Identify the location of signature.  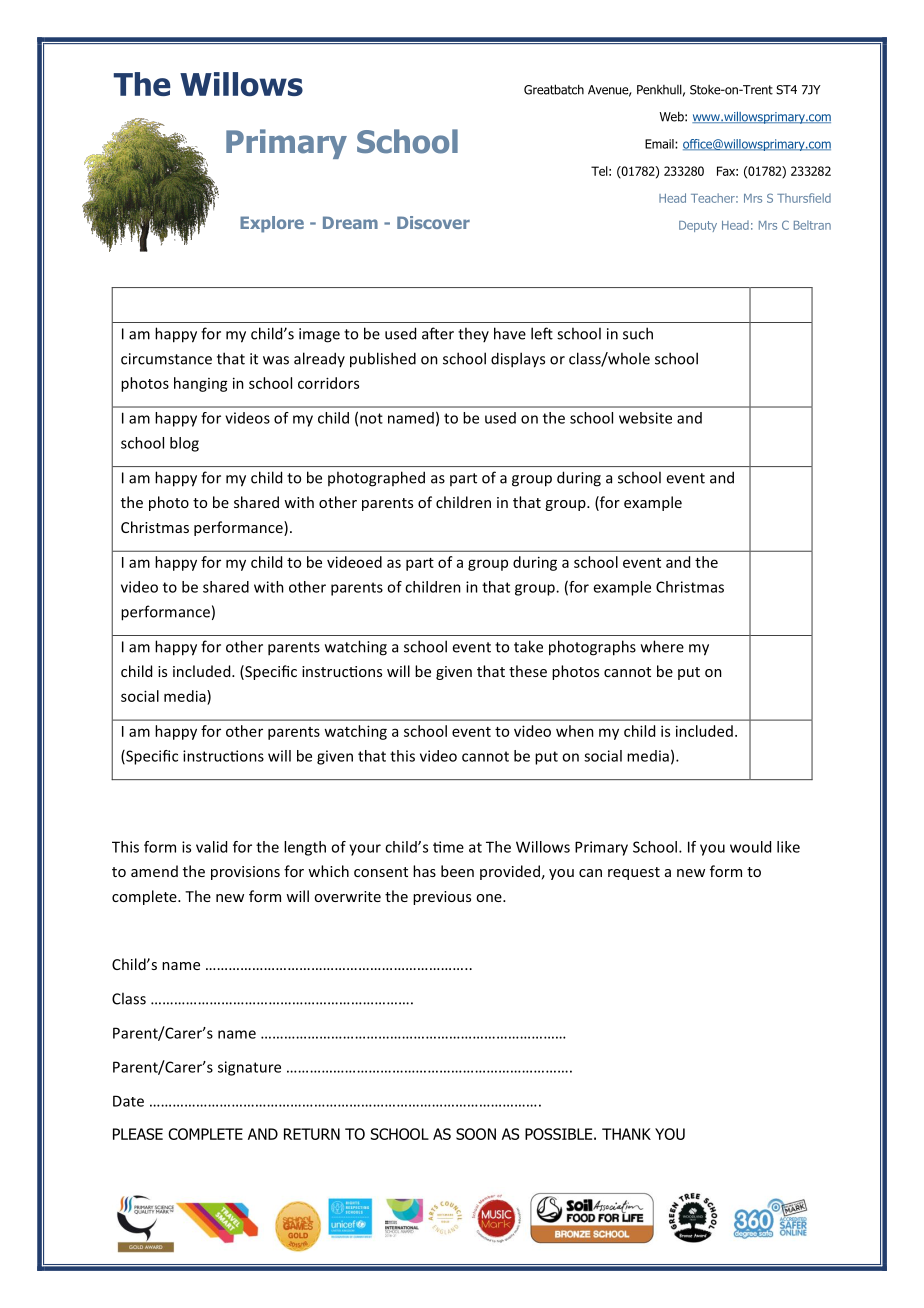
(249, 1068).
